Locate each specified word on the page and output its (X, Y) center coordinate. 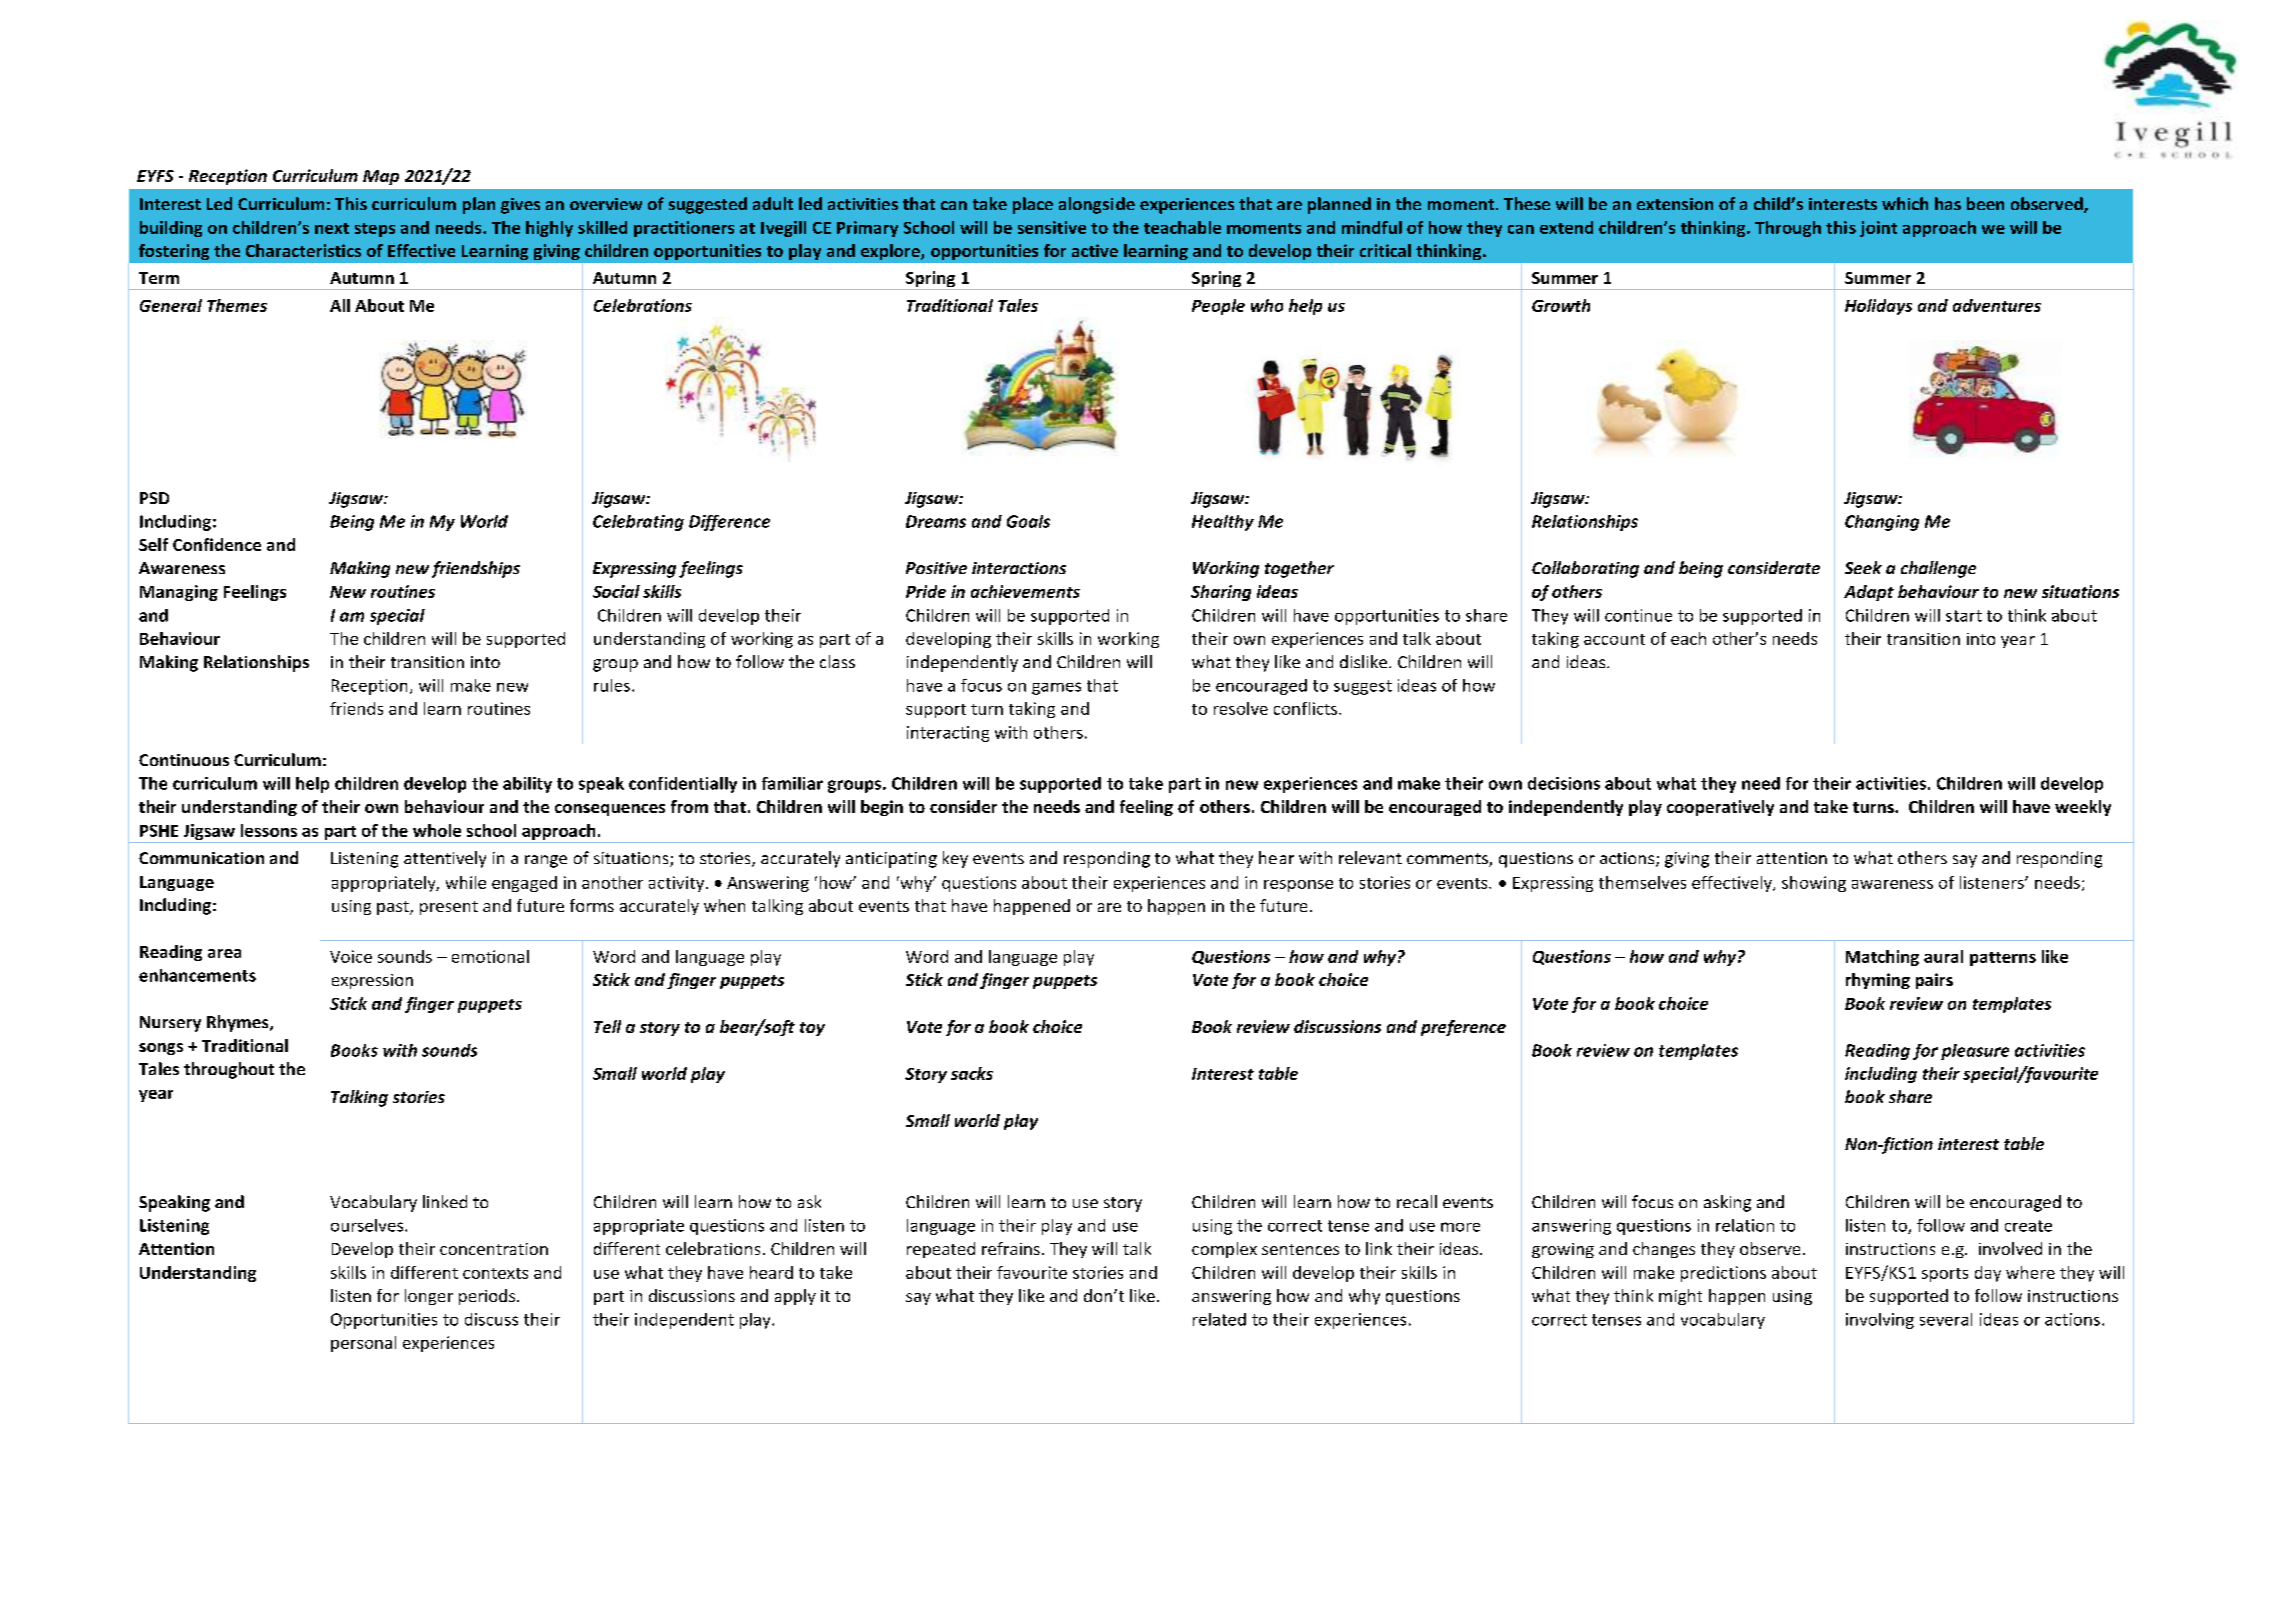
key (955, 859)
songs (161, 1049)
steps (375, 230)
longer (429, 1297)
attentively (445, 859)
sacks (972, 1073)
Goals (1028, 521)
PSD (154, 498)
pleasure (1975, 1052)
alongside (1097, 205)
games (1056, 688)
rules (612, 685)
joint (1878, 229)
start (1964, 616)
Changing (1882, 523)
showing (1814, 884)
